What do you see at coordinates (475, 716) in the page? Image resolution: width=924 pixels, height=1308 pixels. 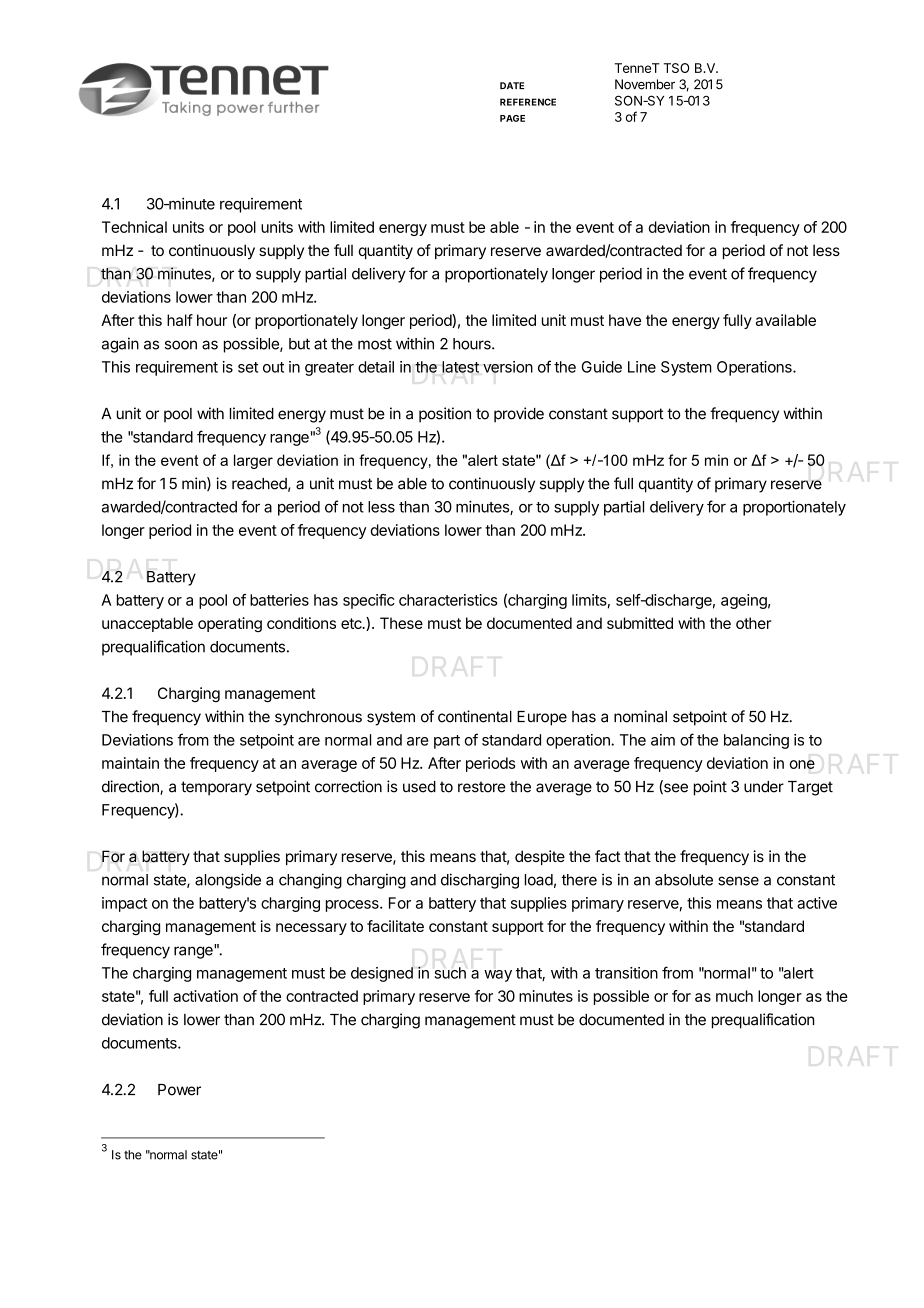 I see `continental` at bounding box center [475, 716].
